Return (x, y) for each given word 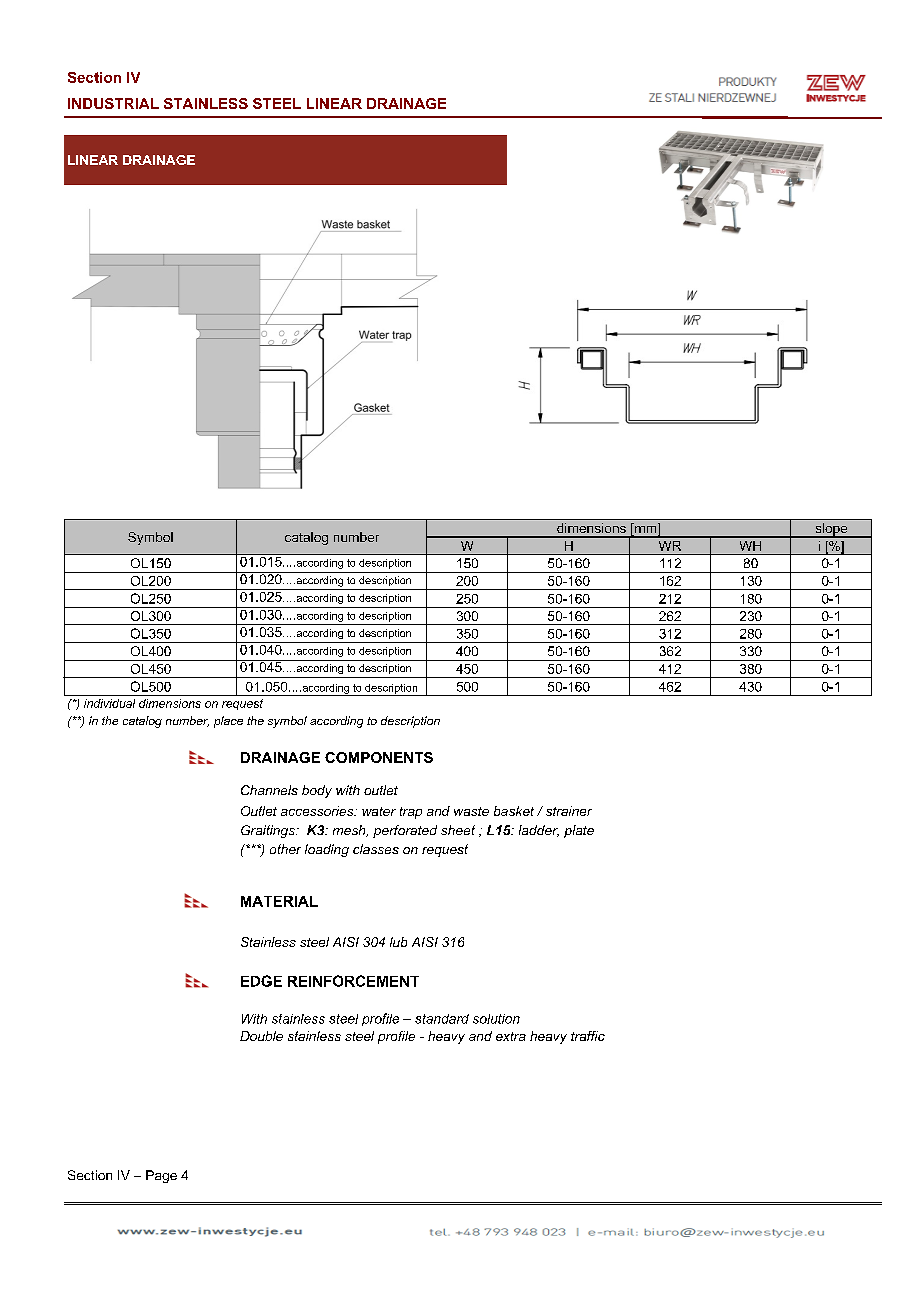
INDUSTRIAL (113, 103)
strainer (569, 811)
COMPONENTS (379, 757)
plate (579, 831)
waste (471, 811)
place (228, 722)
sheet (458, 830)
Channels (269, 790)
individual (109, 703)
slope (831, 530)
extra (511, 1036)
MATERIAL (279, 901)
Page (161, 1176)
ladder (539, 831)
